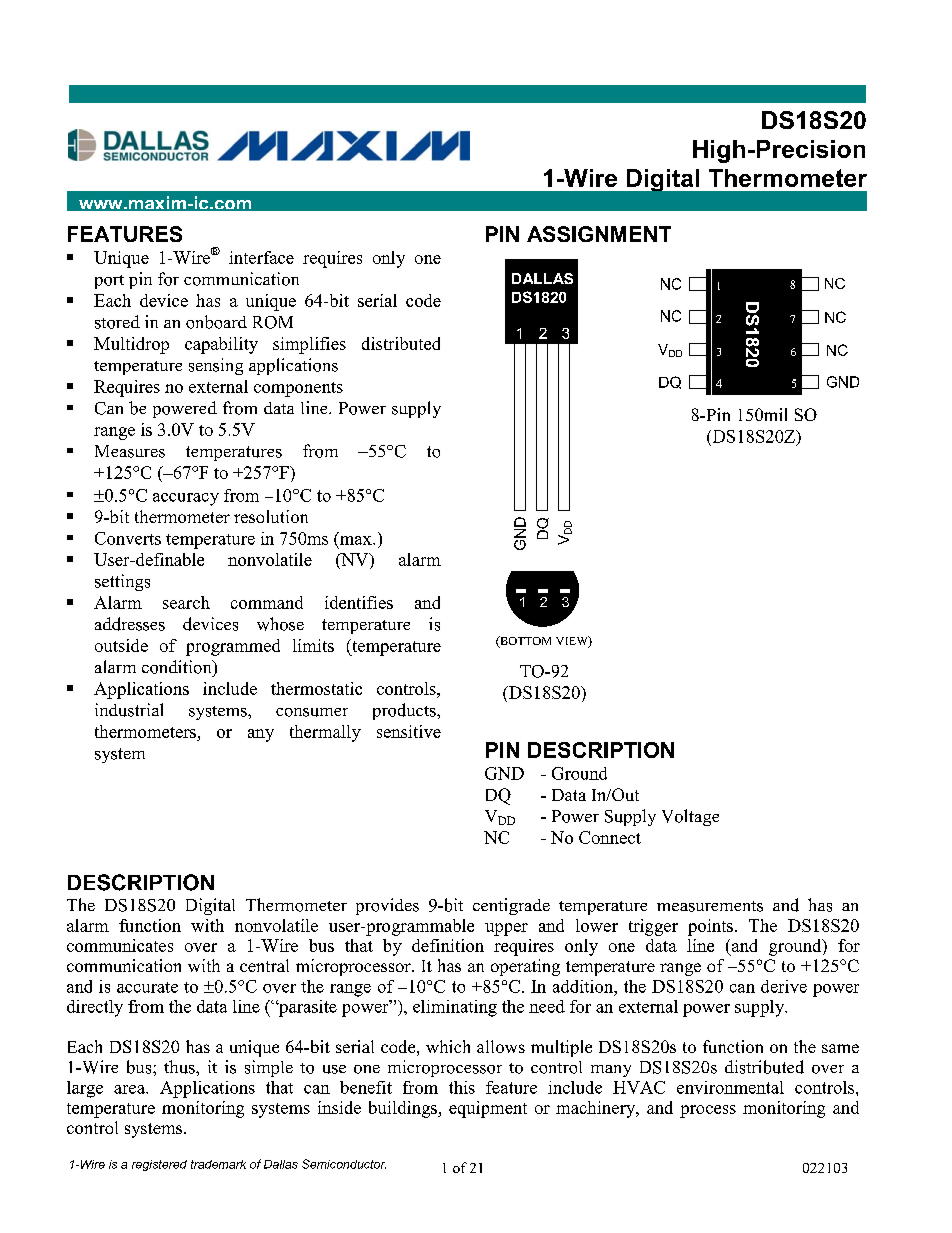 The image size is (952, 1233). I want to click on identifies, so click(359, 602).
